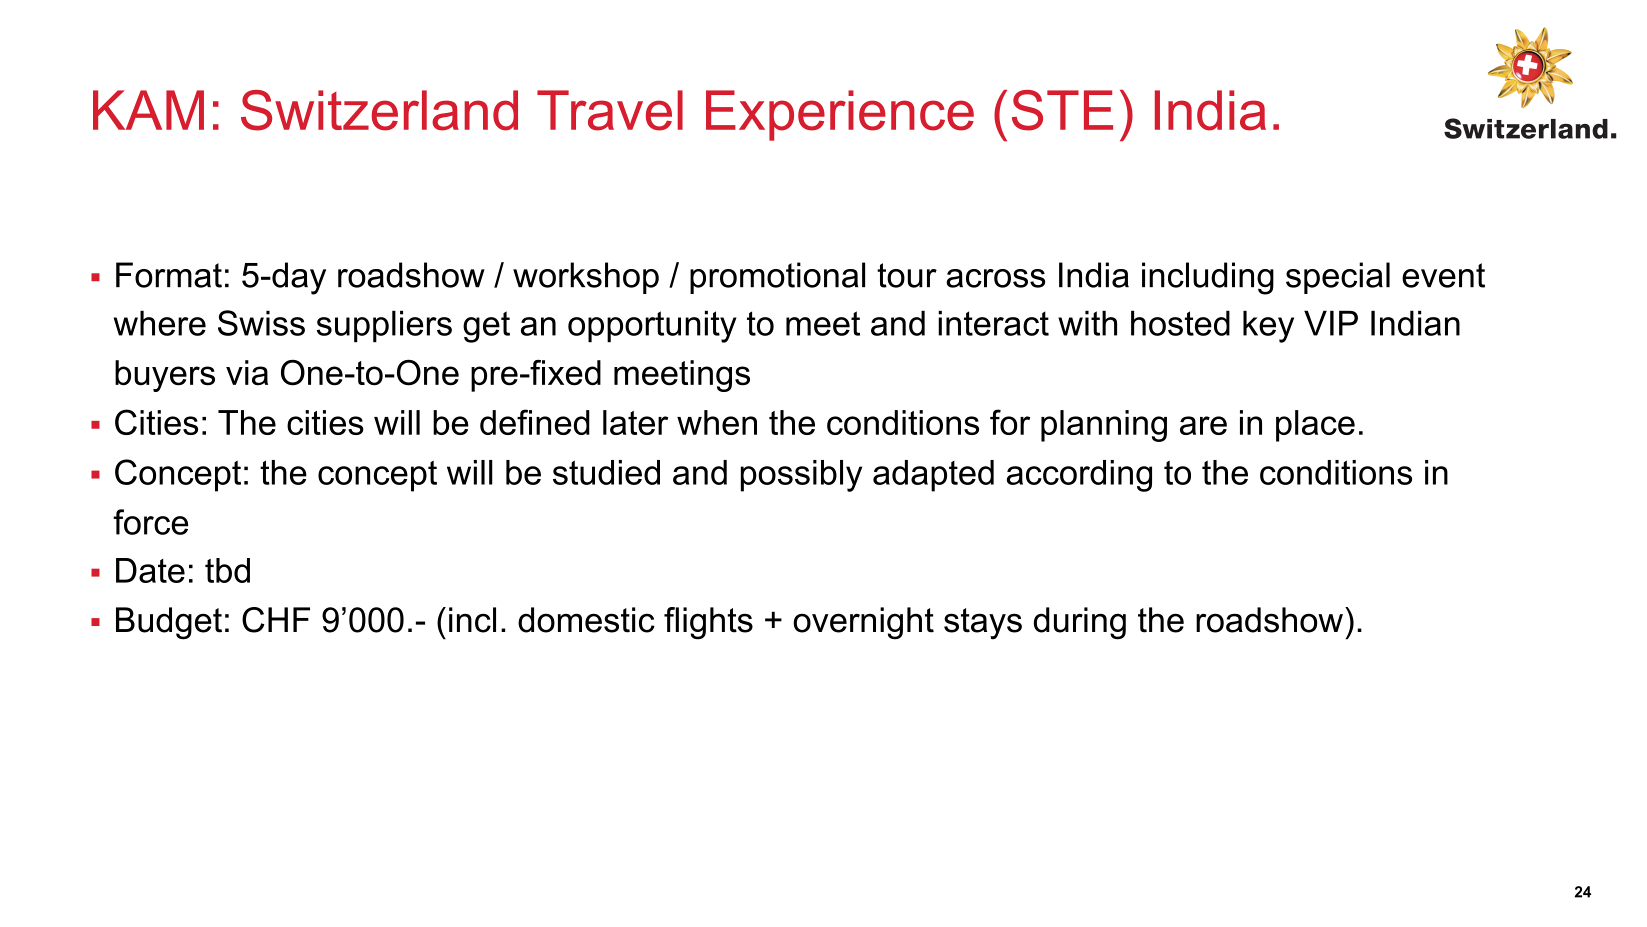  Describe the element at coordinates (1338, 278) in the screenshot. I see `special` at that location.
